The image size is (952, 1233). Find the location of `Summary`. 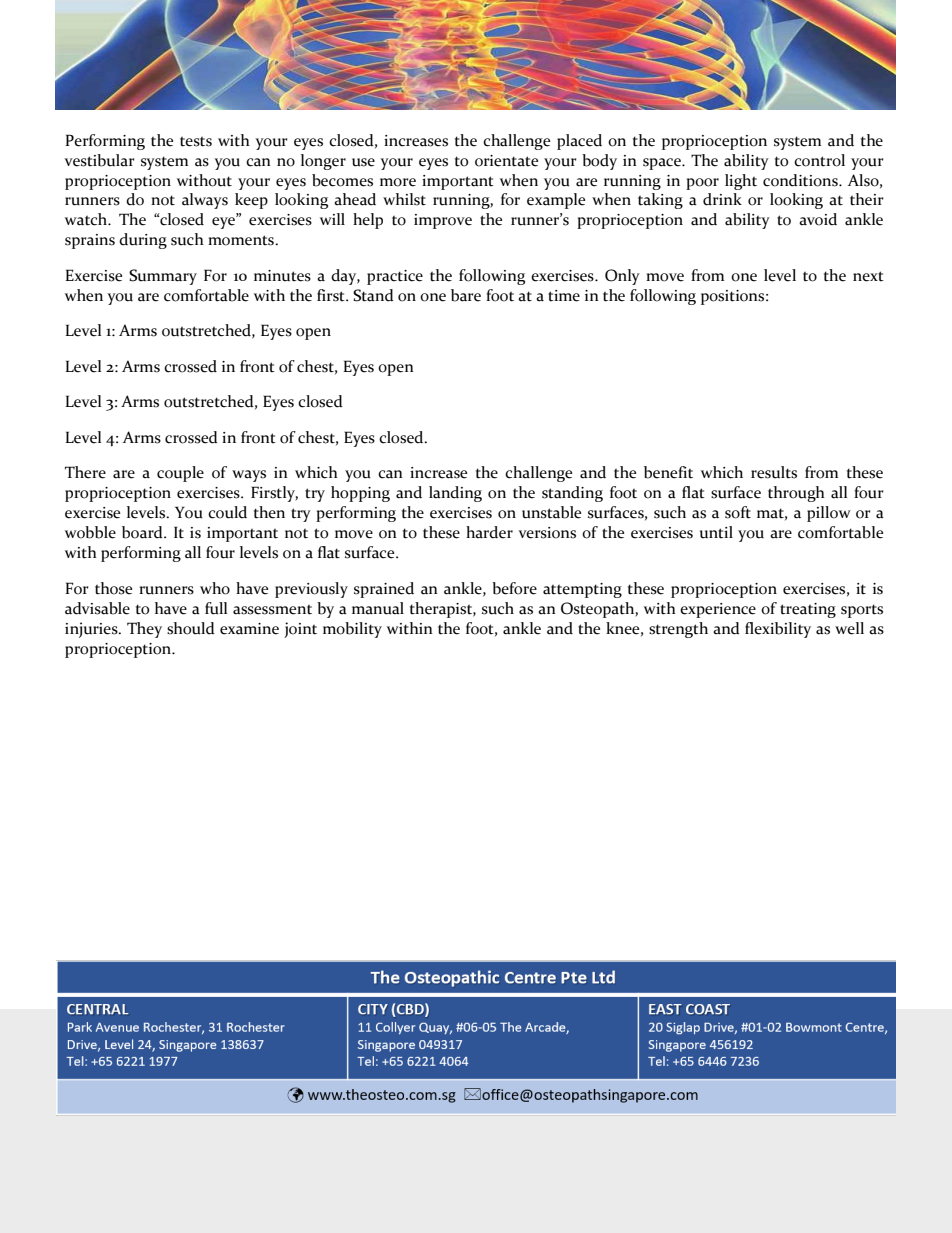

Summary is located at coordinates (163, 277).
